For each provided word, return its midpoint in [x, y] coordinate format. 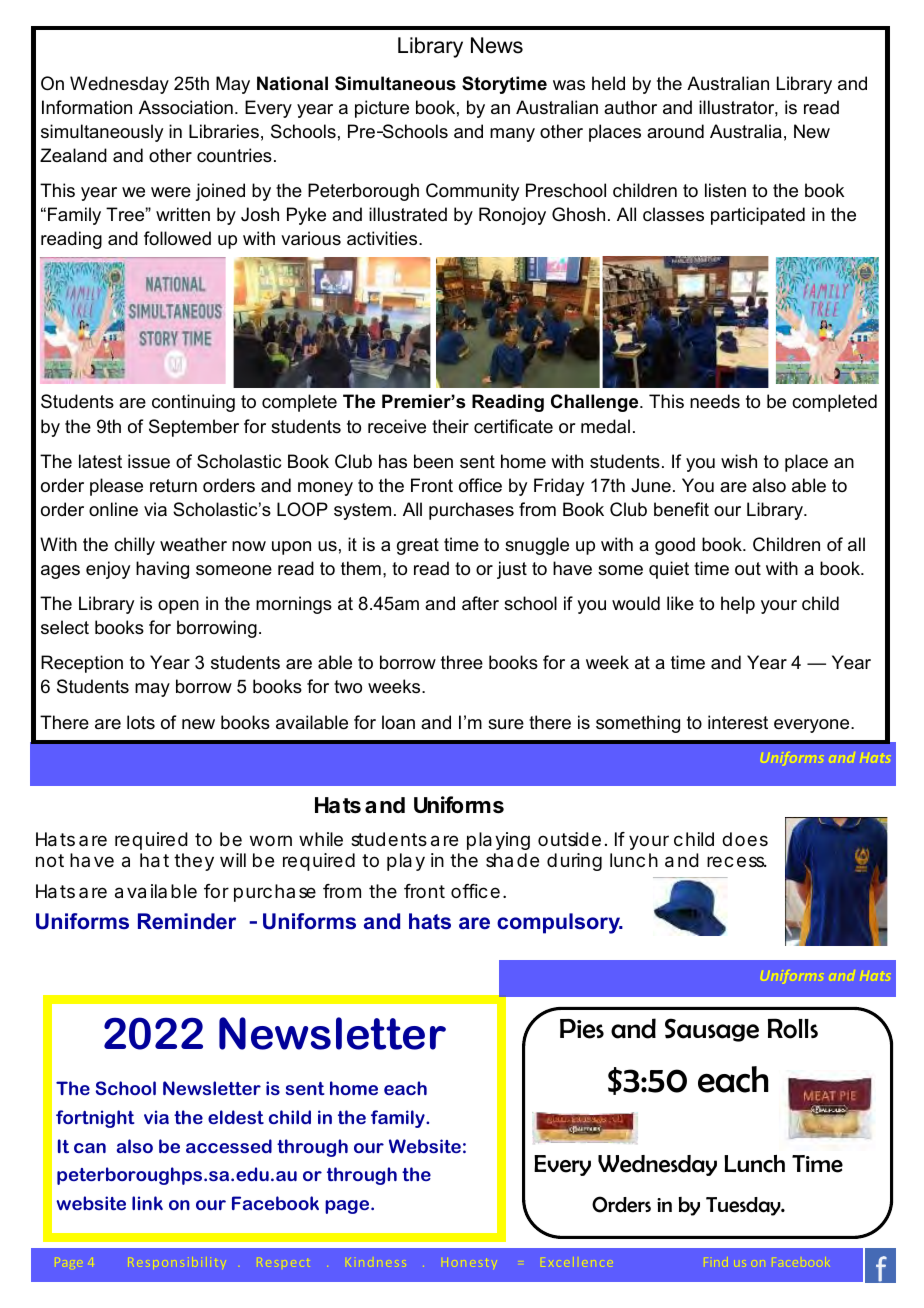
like [680, 603]
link [147, 1203]
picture [382, 109]
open [178, 607]
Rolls [793, 1028]
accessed [229, 1146]
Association [186, 107]
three [462, 662]
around [675, 131]
